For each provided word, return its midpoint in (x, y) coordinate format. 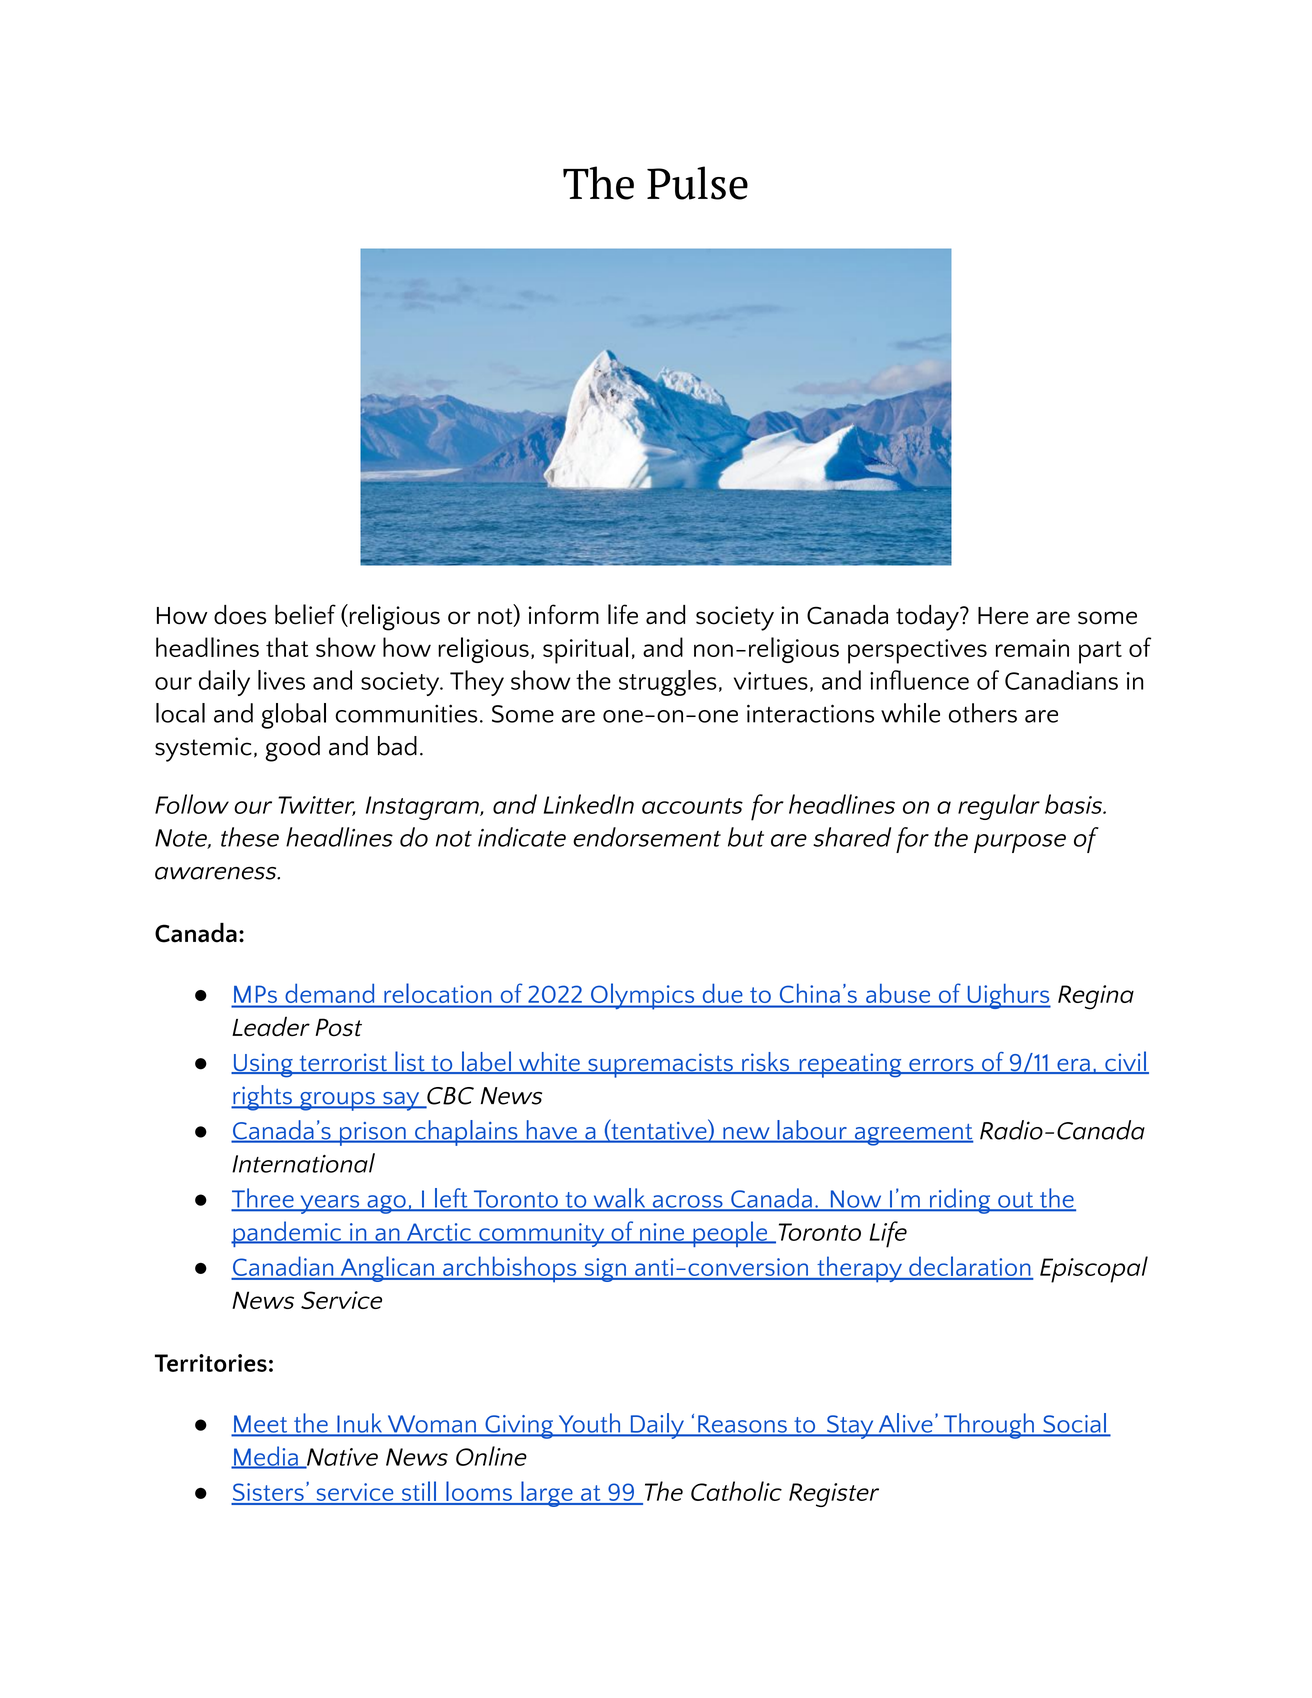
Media (266, 1457)
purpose (1020, 843)
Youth (589, 1424)
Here (1003, 616)
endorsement (647, 837)
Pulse (697, 183)
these (250, 837)
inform (563, 614)
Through (989, 1426)
